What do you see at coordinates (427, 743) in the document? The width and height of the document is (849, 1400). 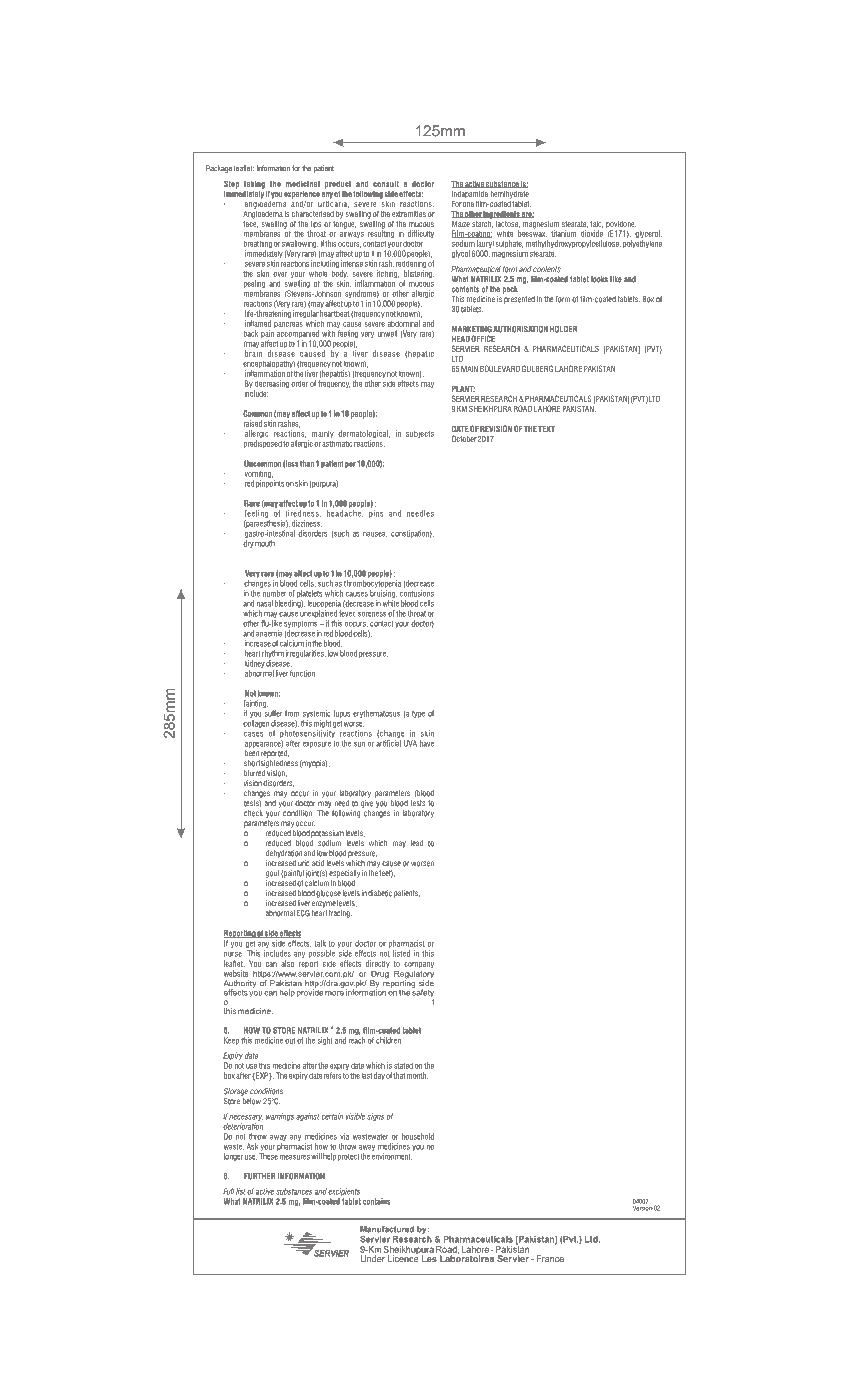 I see `have` at bounding box center [427, 743].
